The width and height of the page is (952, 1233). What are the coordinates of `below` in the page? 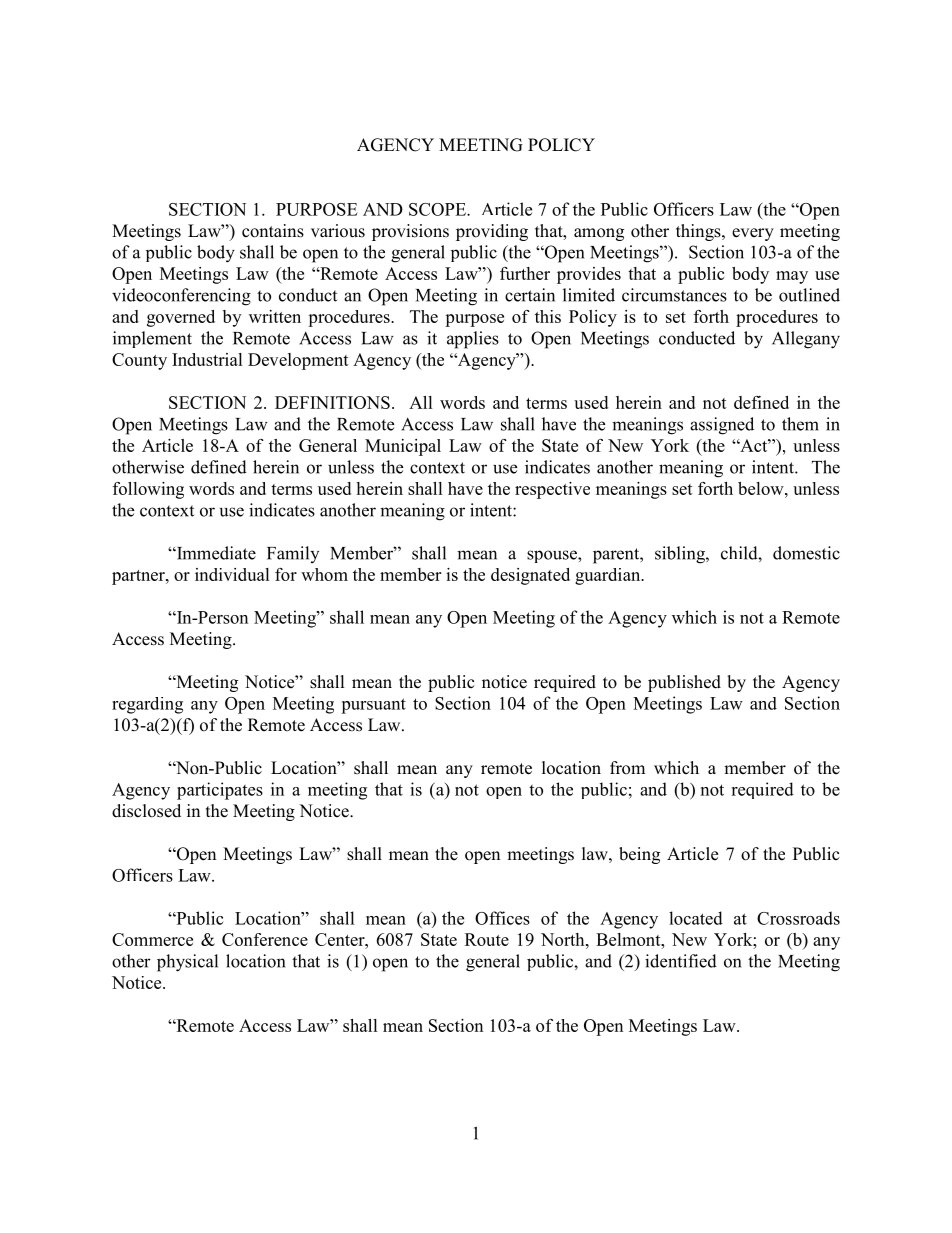 It's located at (762, 488).
